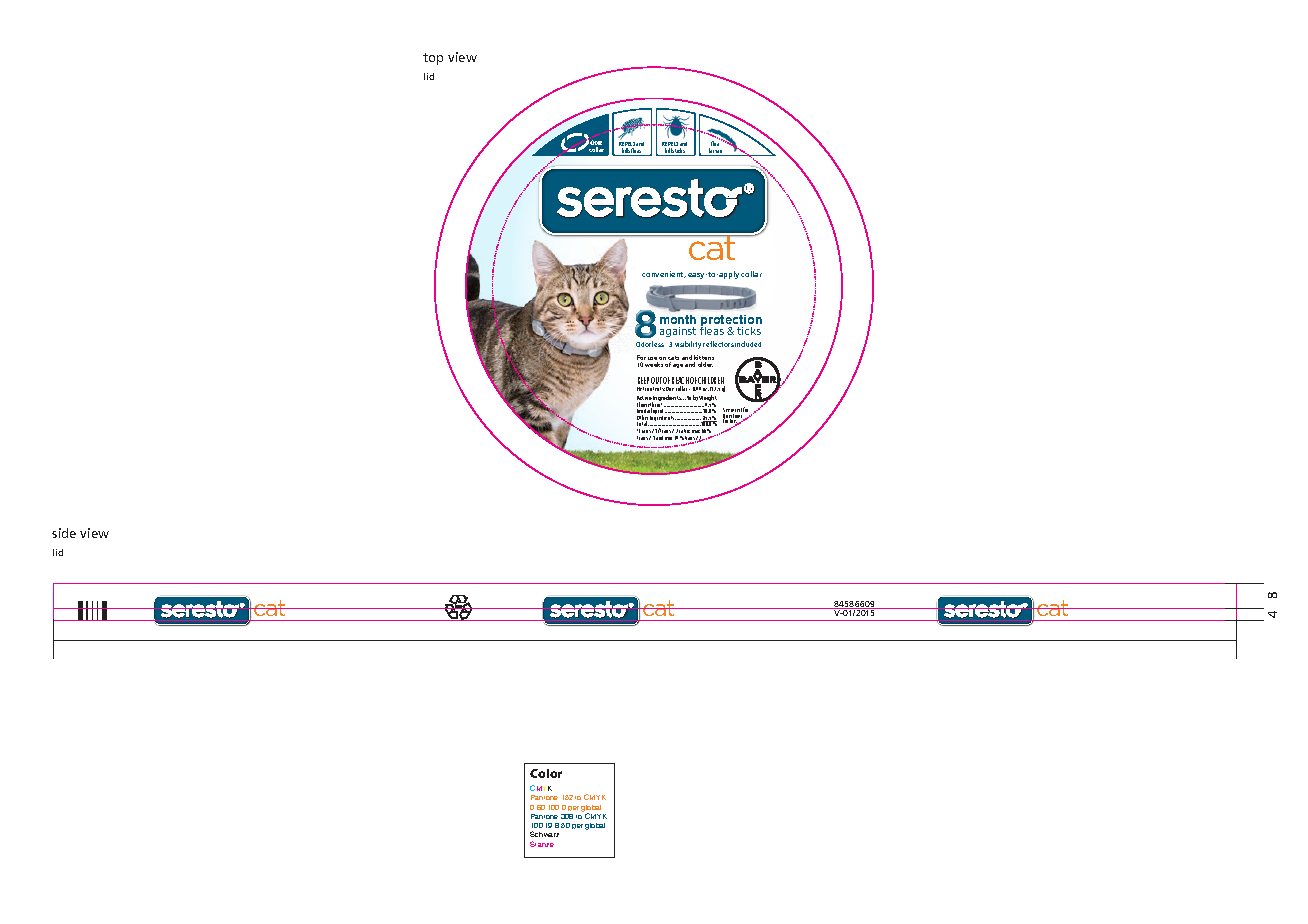 The width and height of the screenshot is (1308, 924). Describe the element at coordinates (716, 152) in the screenshot. I see `larvae` at that location.
